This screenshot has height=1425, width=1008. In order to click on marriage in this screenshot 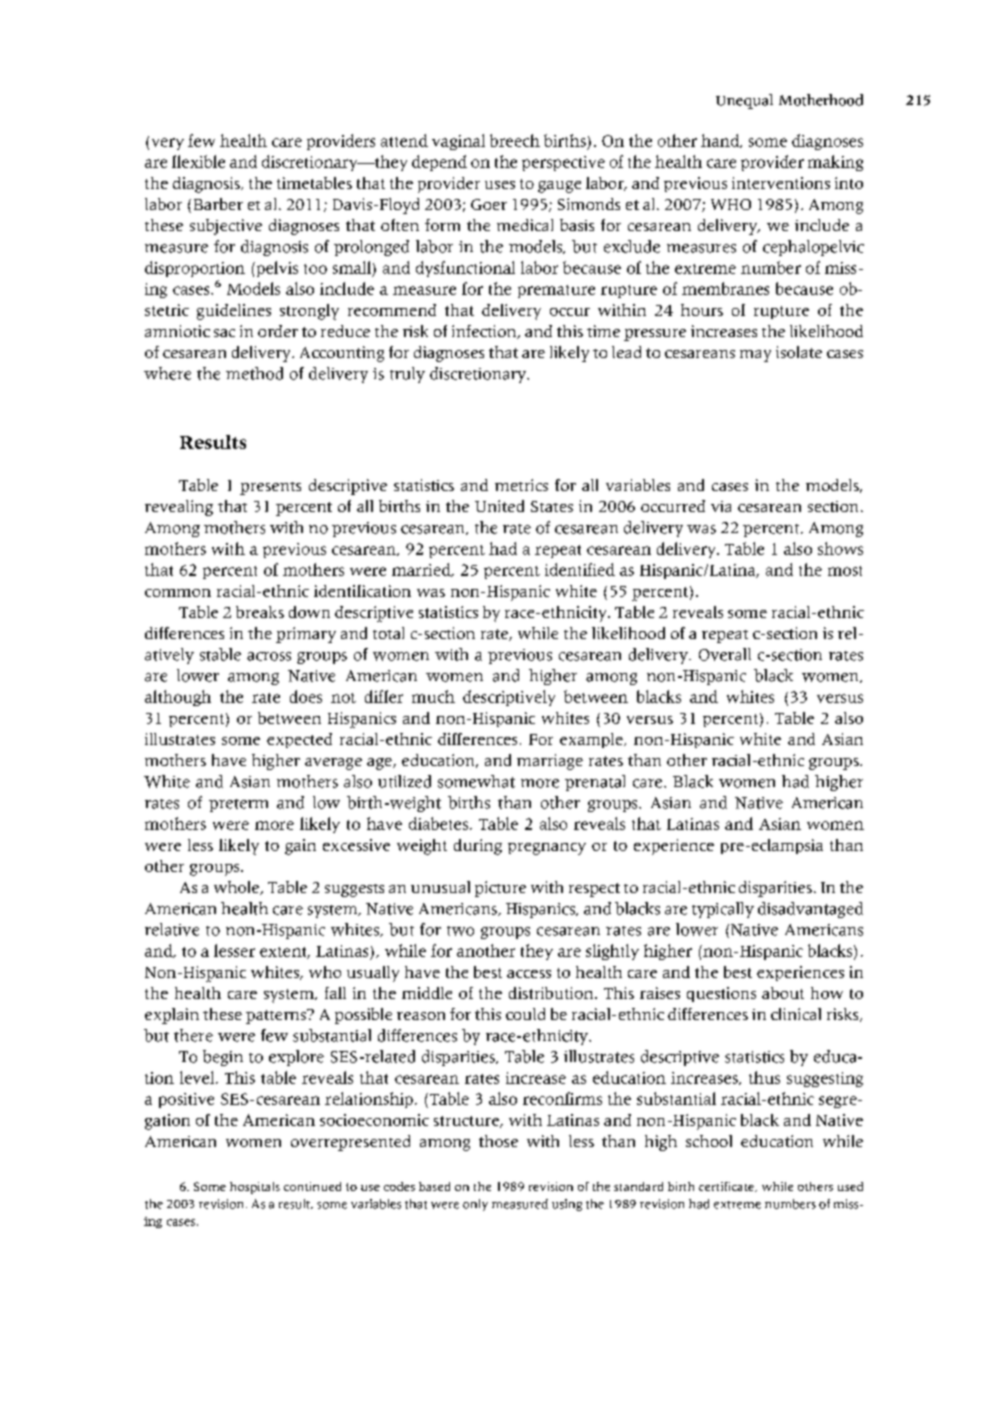, I will do `click(550, 762)`.
